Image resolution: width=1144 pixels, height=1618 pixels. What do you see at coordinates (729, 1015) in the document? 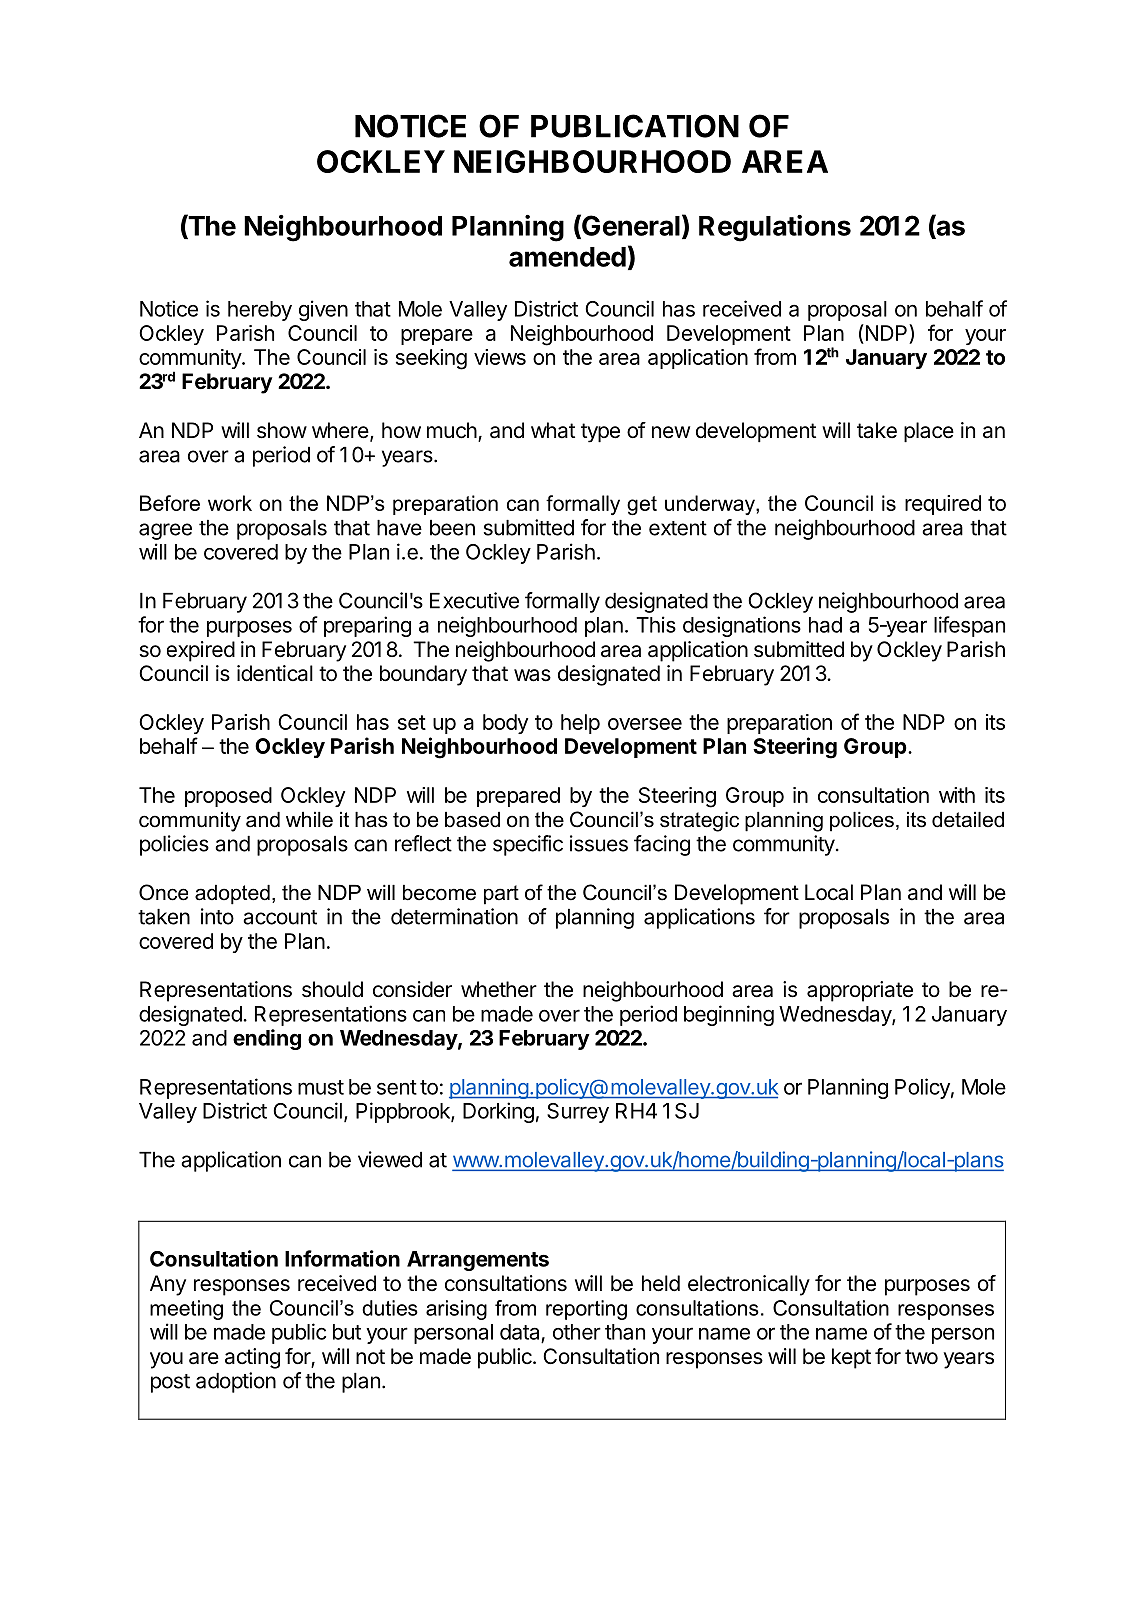
I see `beginning` at bounding box center [729, 1015].
